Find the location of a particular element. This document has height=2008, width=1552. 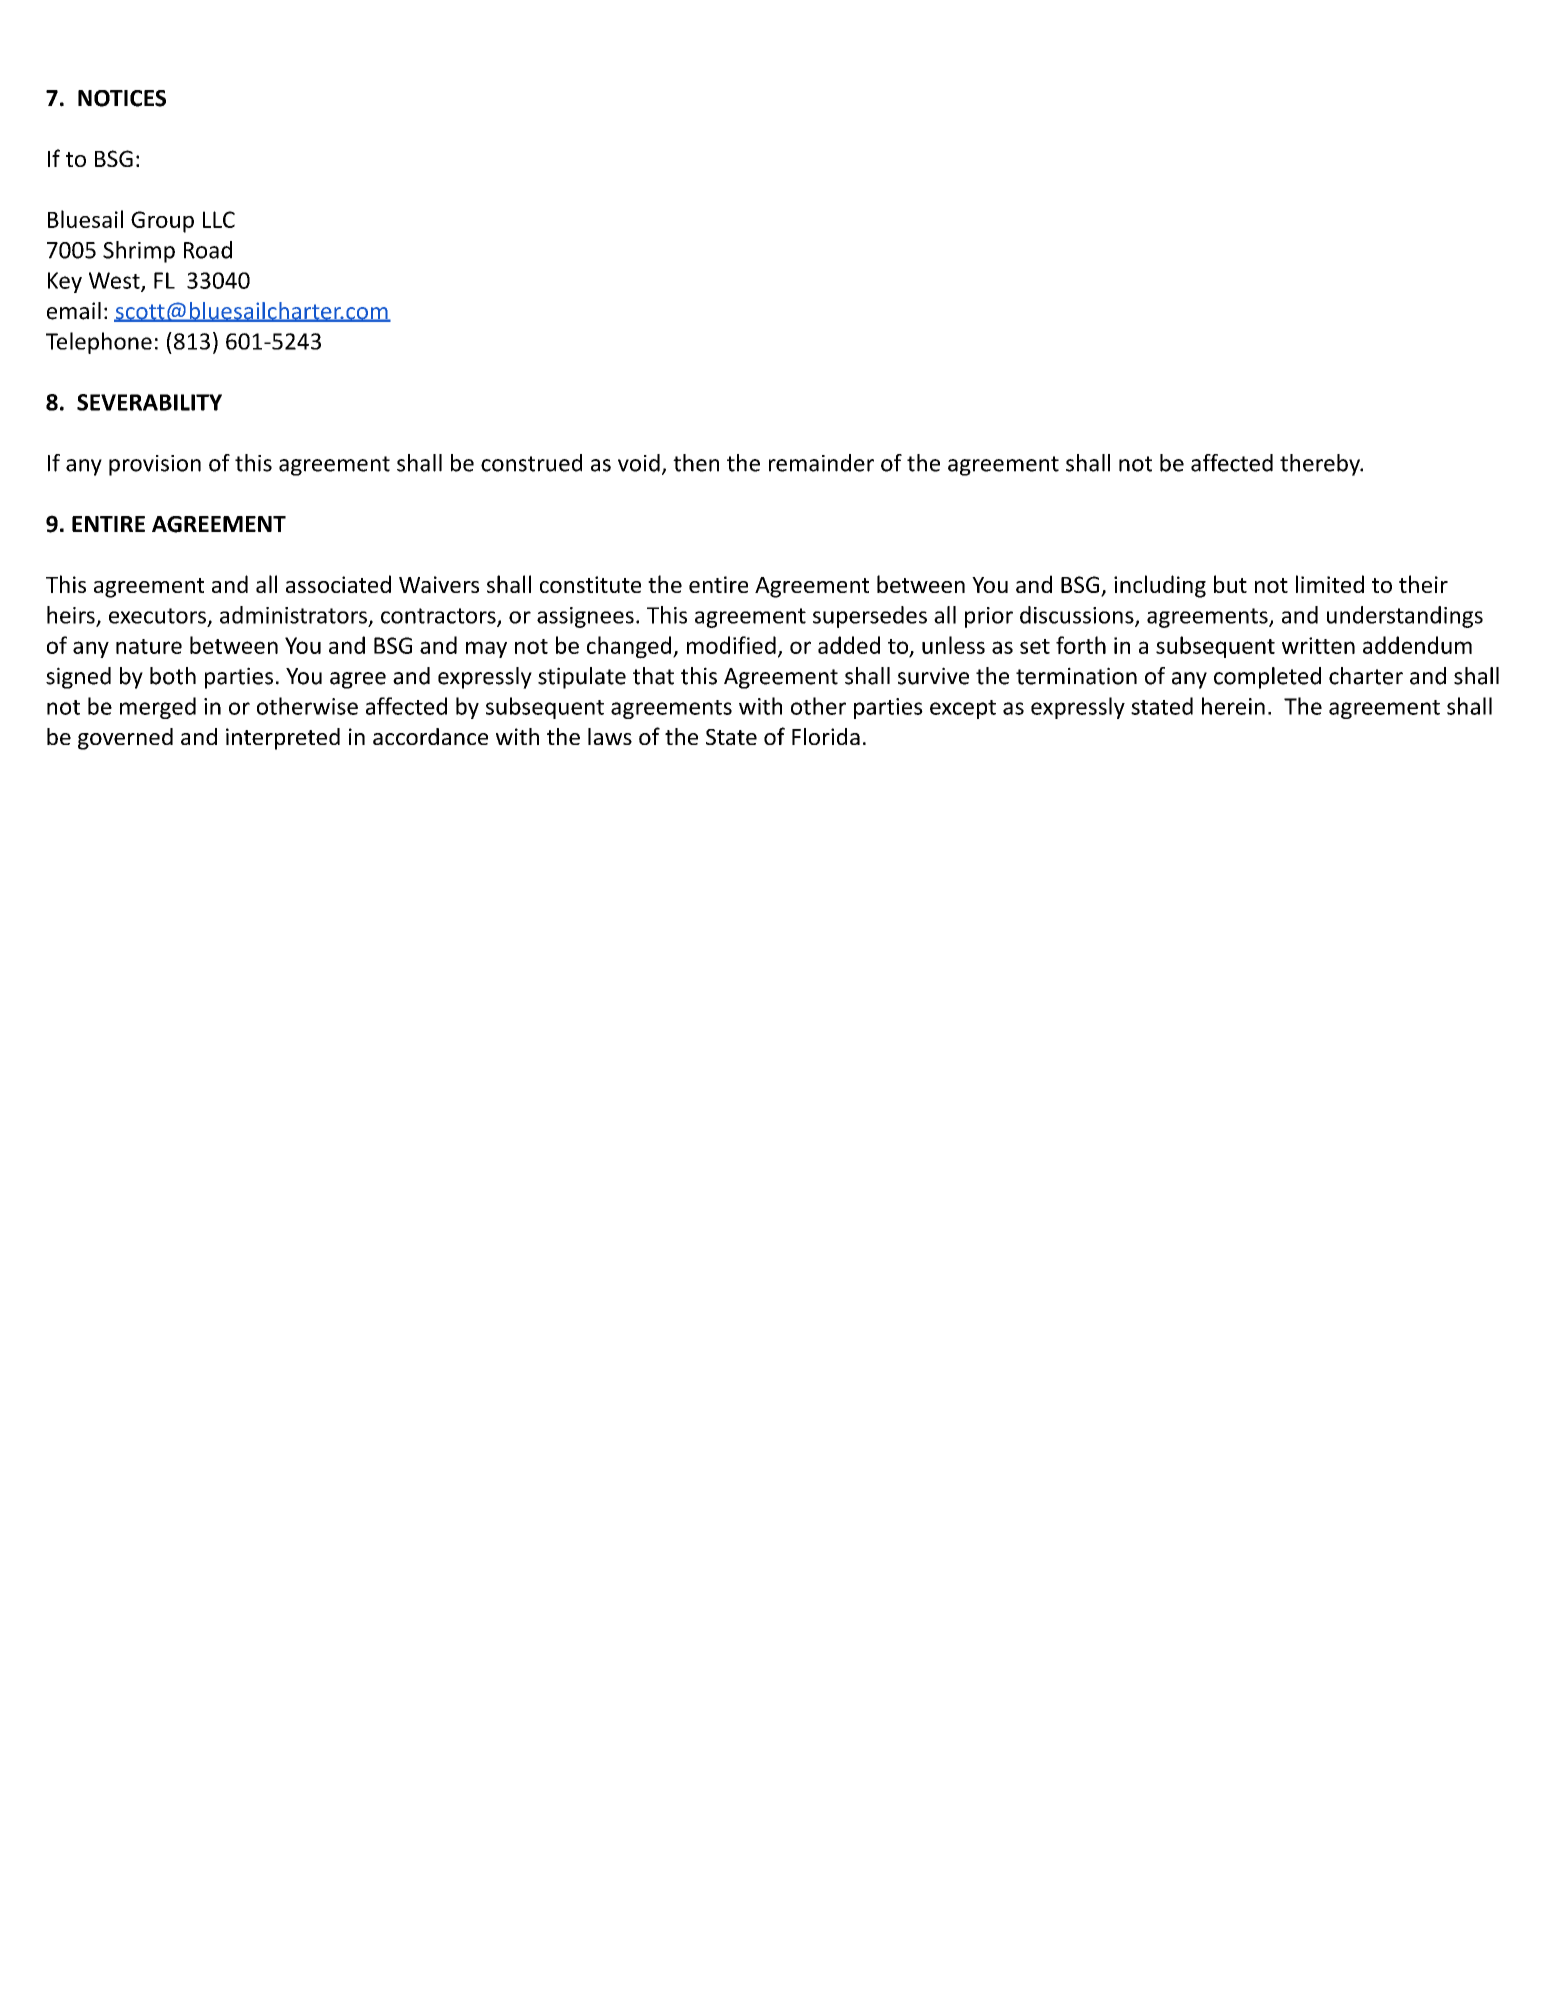

NOTICES is located at coordinates (122, 98).
